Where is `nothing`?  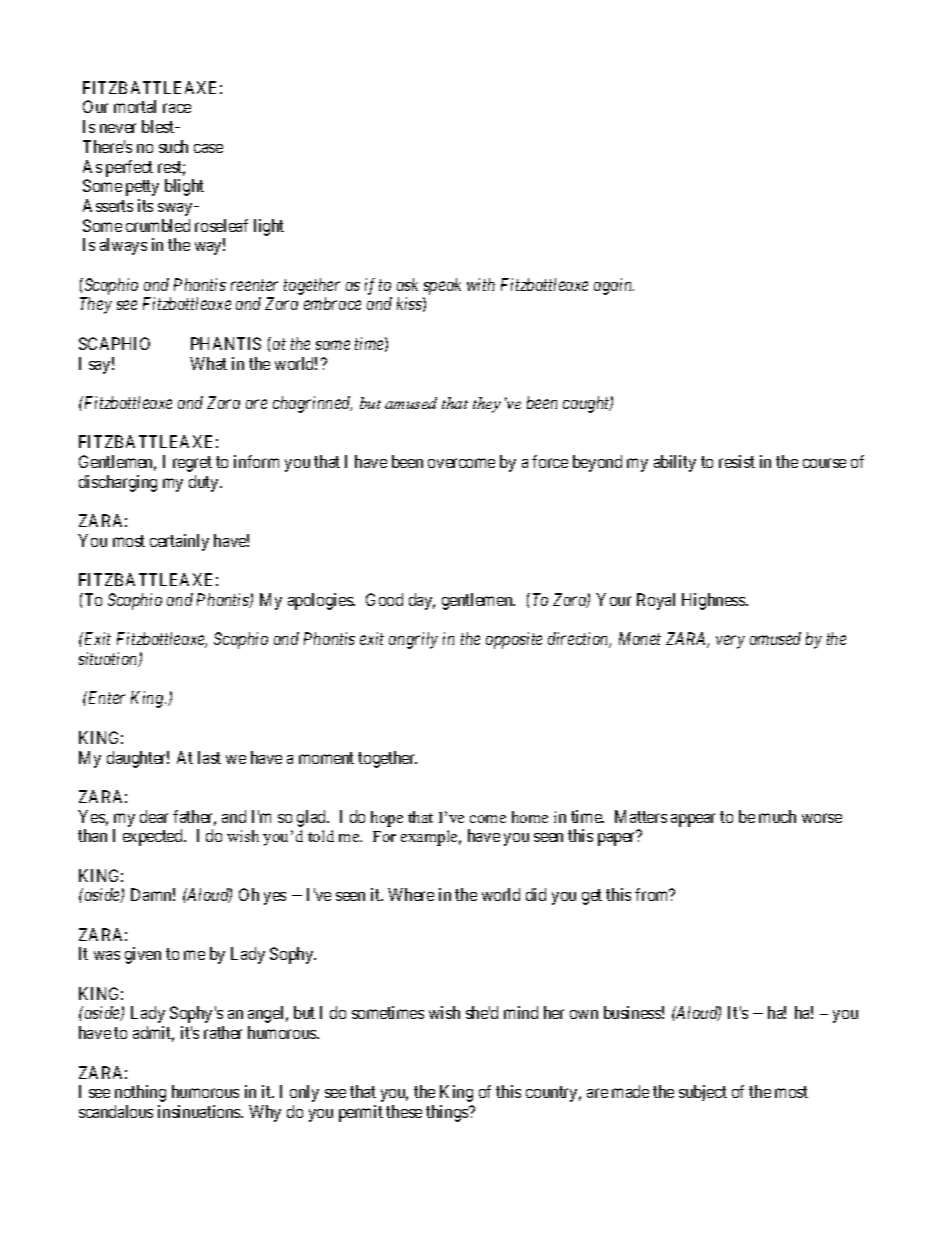
nothing is located at coordinates (140, 1093).
